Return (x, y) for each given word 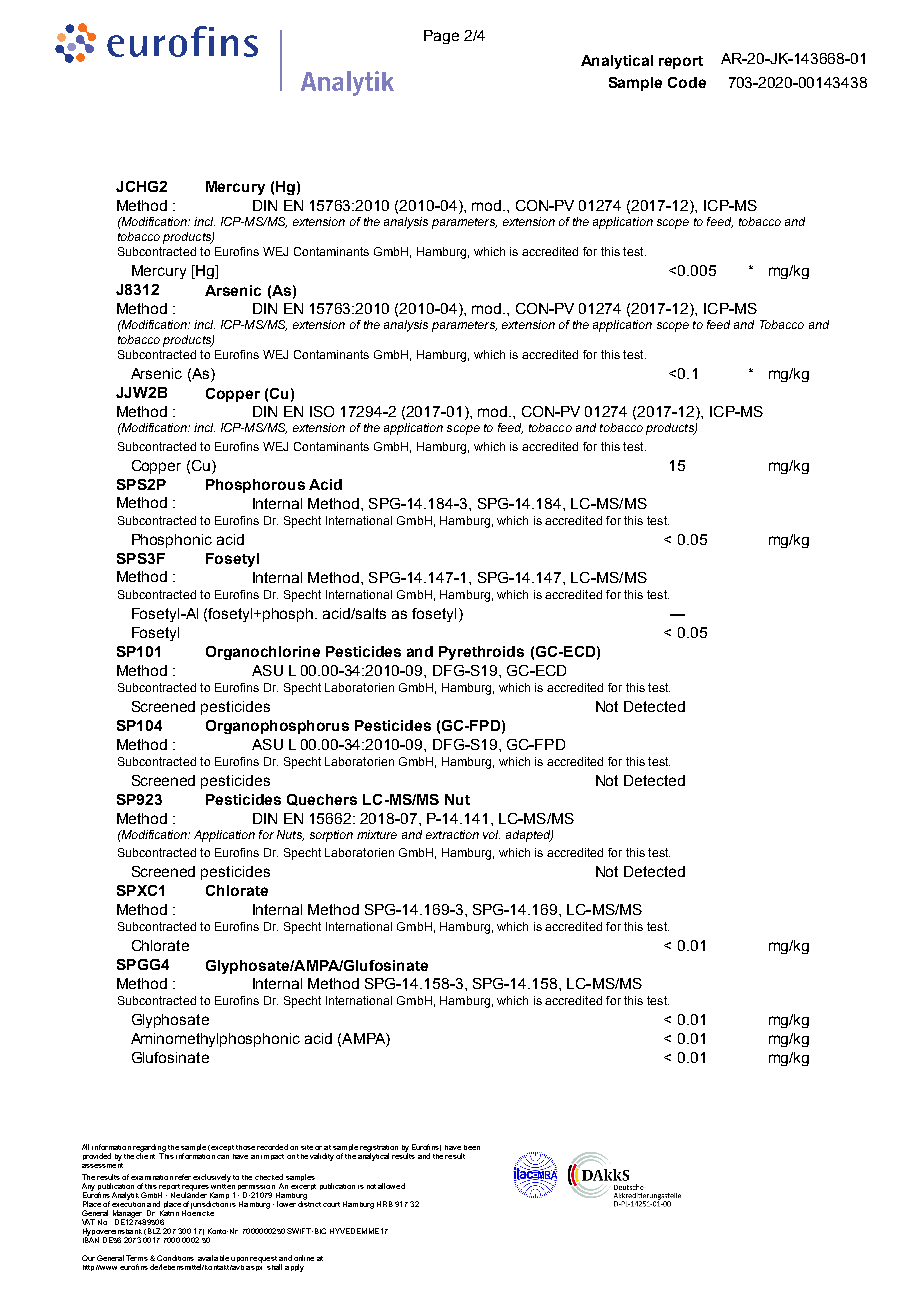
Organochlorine (263, 653)
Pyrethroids (481, 653)
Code (687, 82)
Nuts (290, 835)
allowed (391, 1186)
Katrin (169, 1213)
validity (322, 1157)
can (223, 1157)
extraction (452, 834)
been (472, 1147)
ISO (322, 411)
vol (491, 834)
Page (441, 37)
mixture (377, 834)
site (307, 1147)
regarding (149, 1149)
